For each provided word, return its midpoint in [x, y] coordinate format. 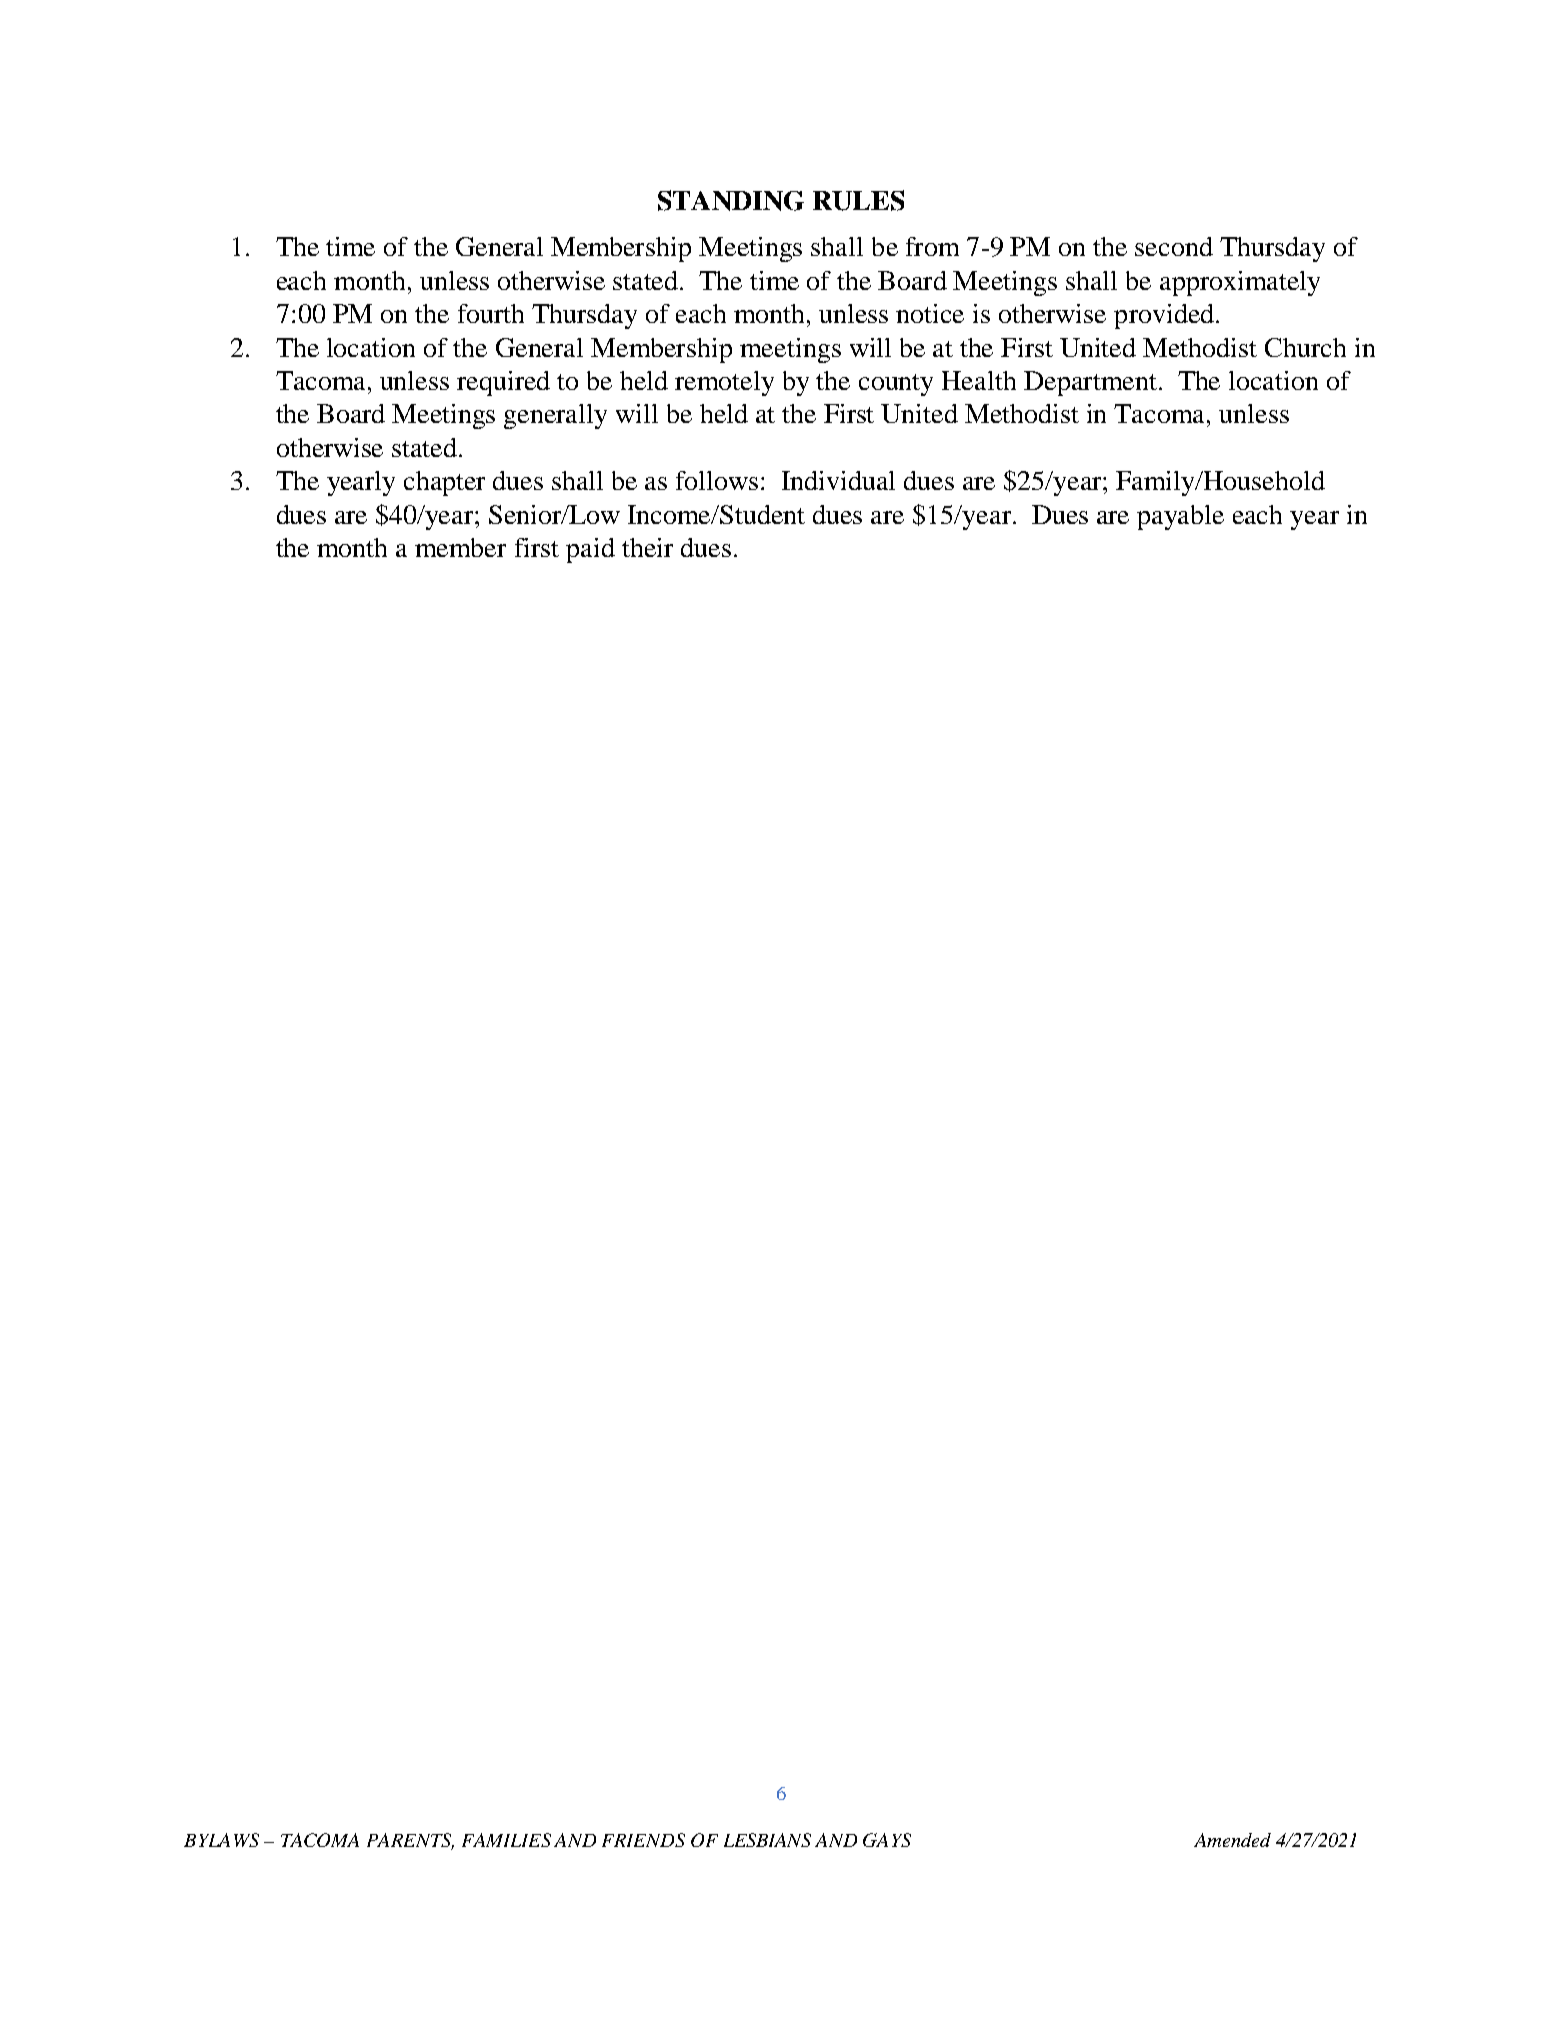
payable [1180, 517]
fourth [491, 313]
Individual [838, 480]
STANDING [731, 200]
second [1174, 246]
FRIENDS [643, 1840]
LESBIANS [767, 1840]
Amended [1232, 1840]
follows [717, 480]
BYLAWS [221, 1840]
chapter [444, 483]
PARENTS [410, 1841]
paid [590, 550]
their [647, 547]
